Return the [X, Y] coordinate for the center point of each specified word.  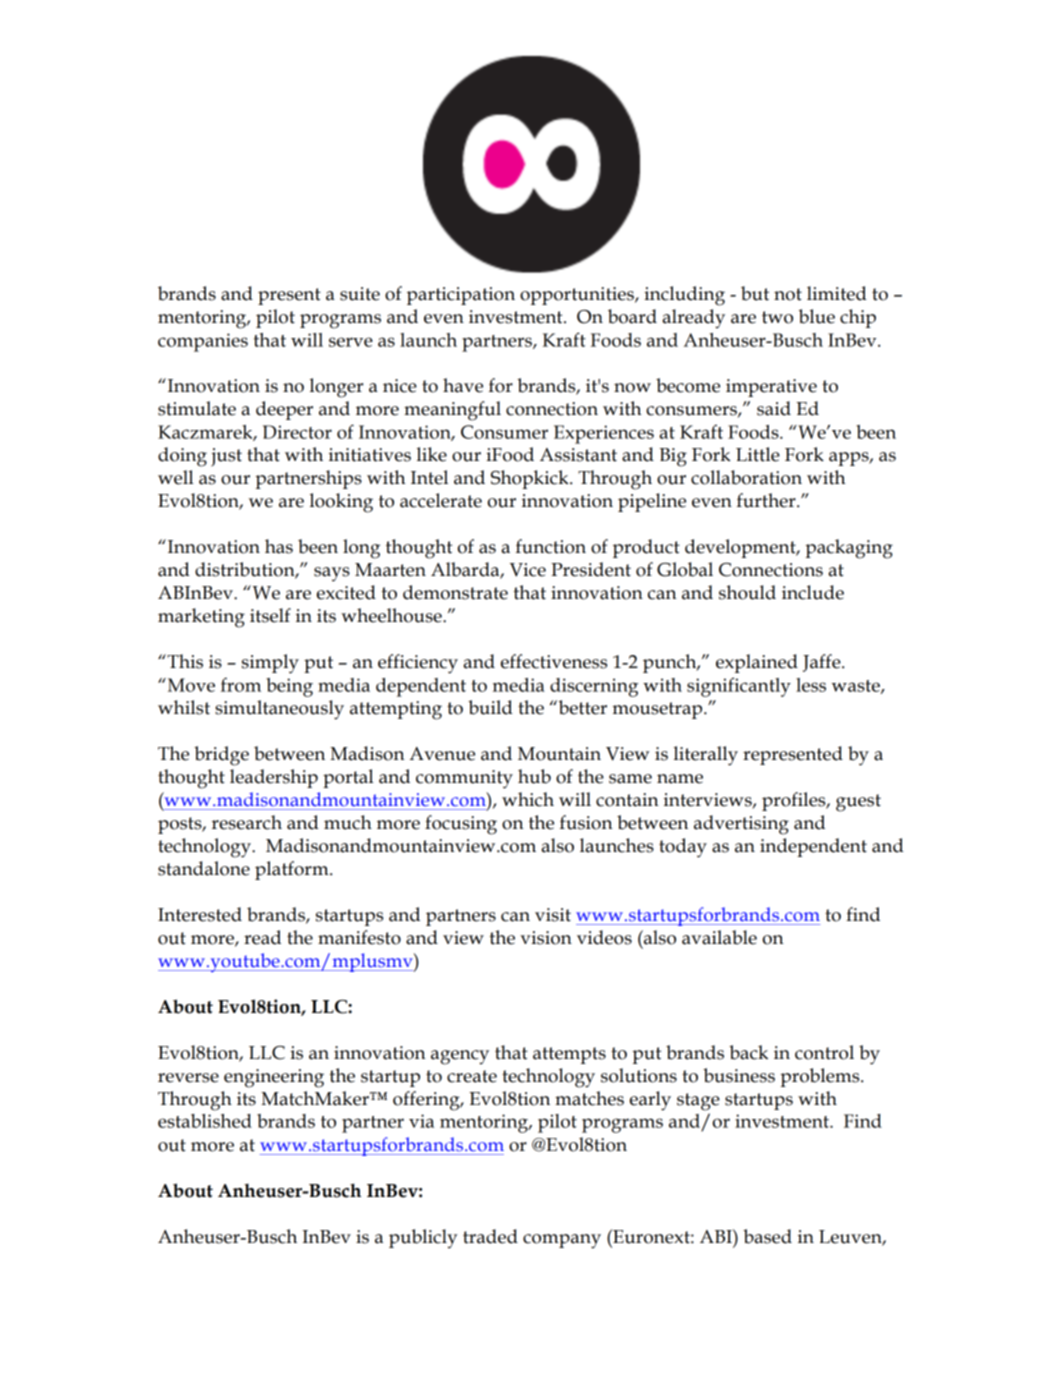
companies [203, 342]
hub [534, 776]
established [205, 1121]
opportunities [578, 296]
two [777, 317]
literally [706, 756]
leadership [274, 778]
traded [490, 1236]
